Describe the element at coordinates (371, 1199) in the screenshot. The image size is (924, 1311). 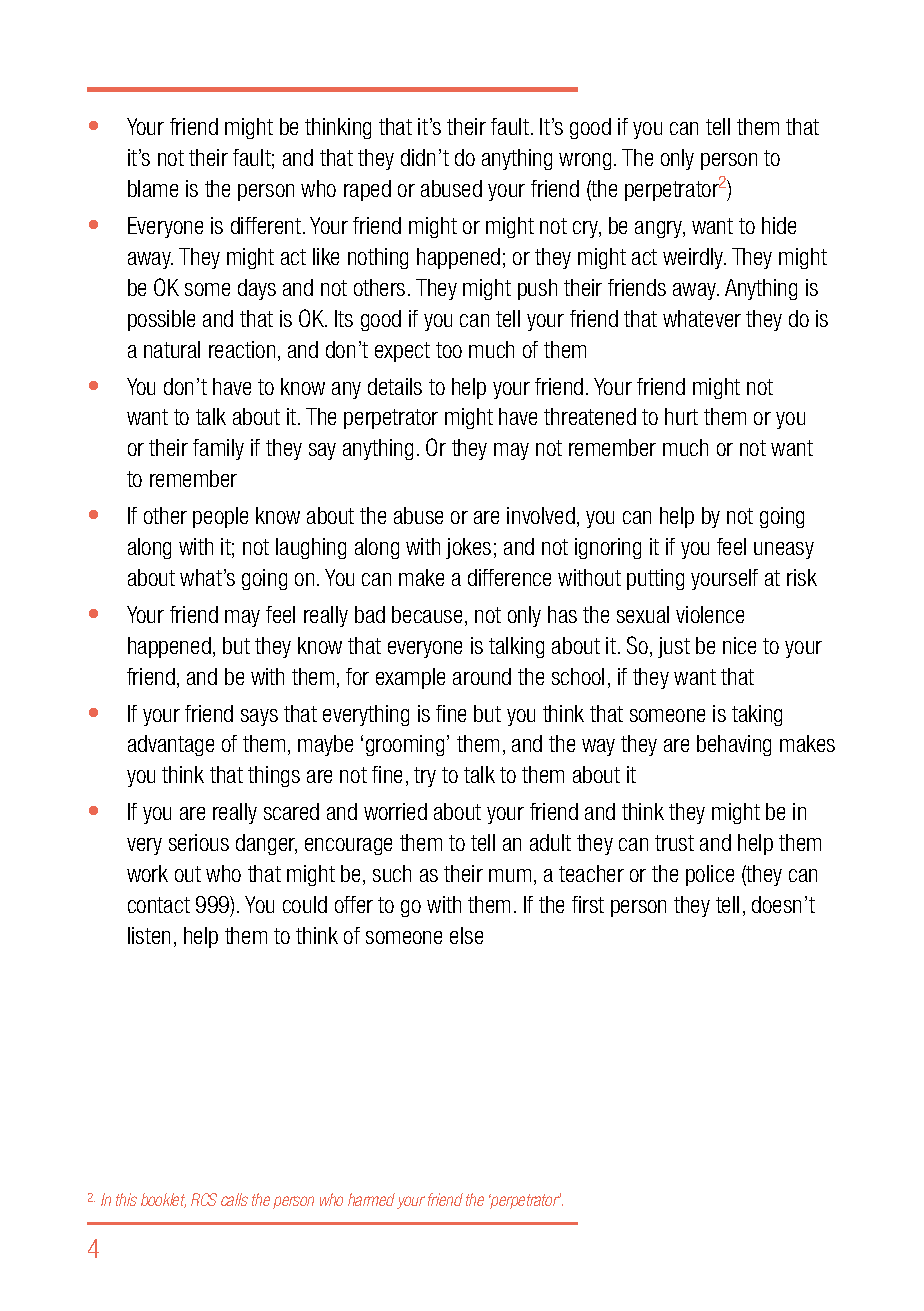
I see `harmed` at that location.
